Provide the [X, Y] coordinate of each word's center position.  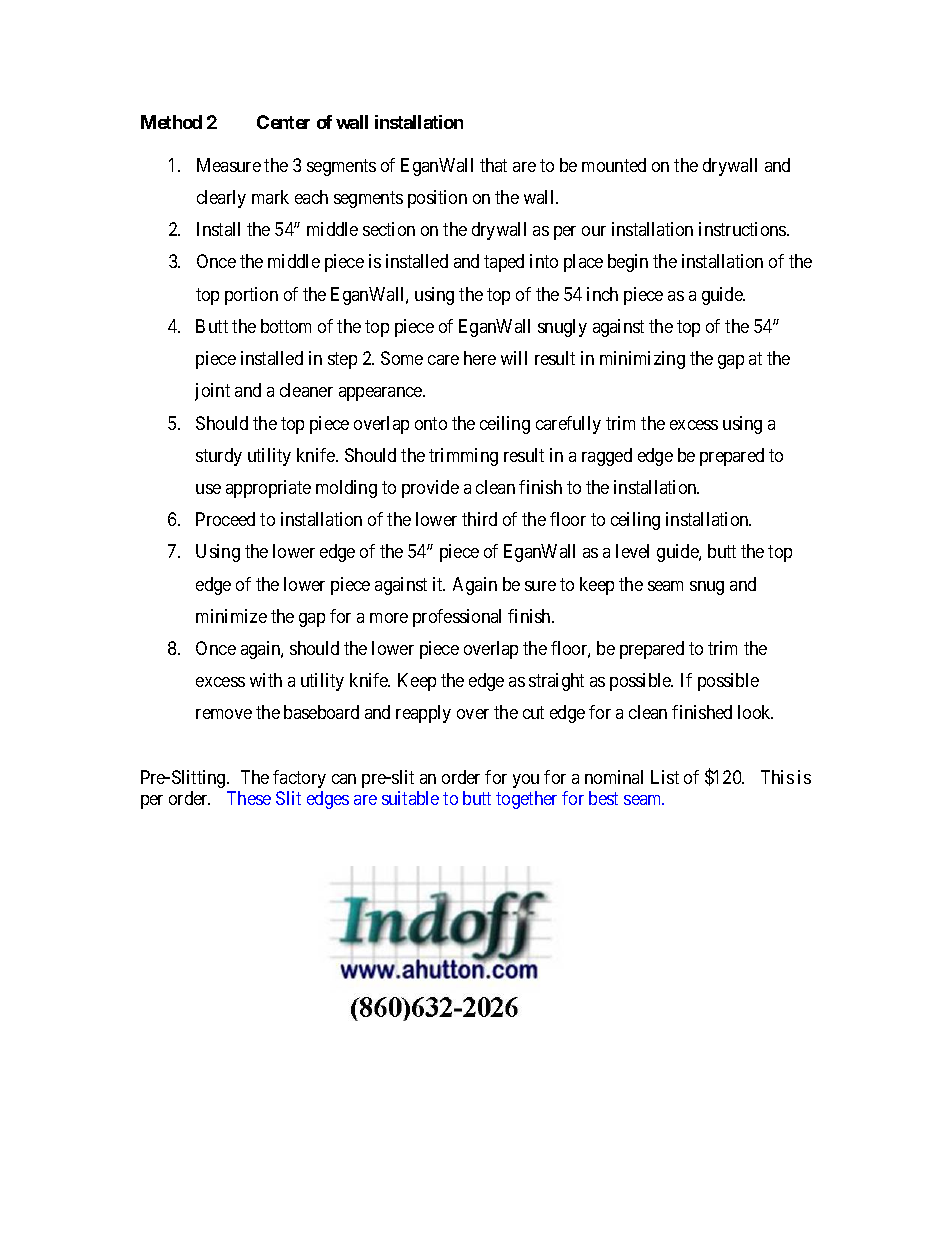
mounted [614, 165]
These [249, 798]
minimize [231, 616]
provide [430, 489]
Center [283, 122]
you [526, 781]
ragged [607, 457]
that [493, 165]
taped [504, 263]
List [665, 777]
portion [251, 296]
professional [457, 618]
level [632, 551]
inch [602, 294]
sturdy [219, 457]
